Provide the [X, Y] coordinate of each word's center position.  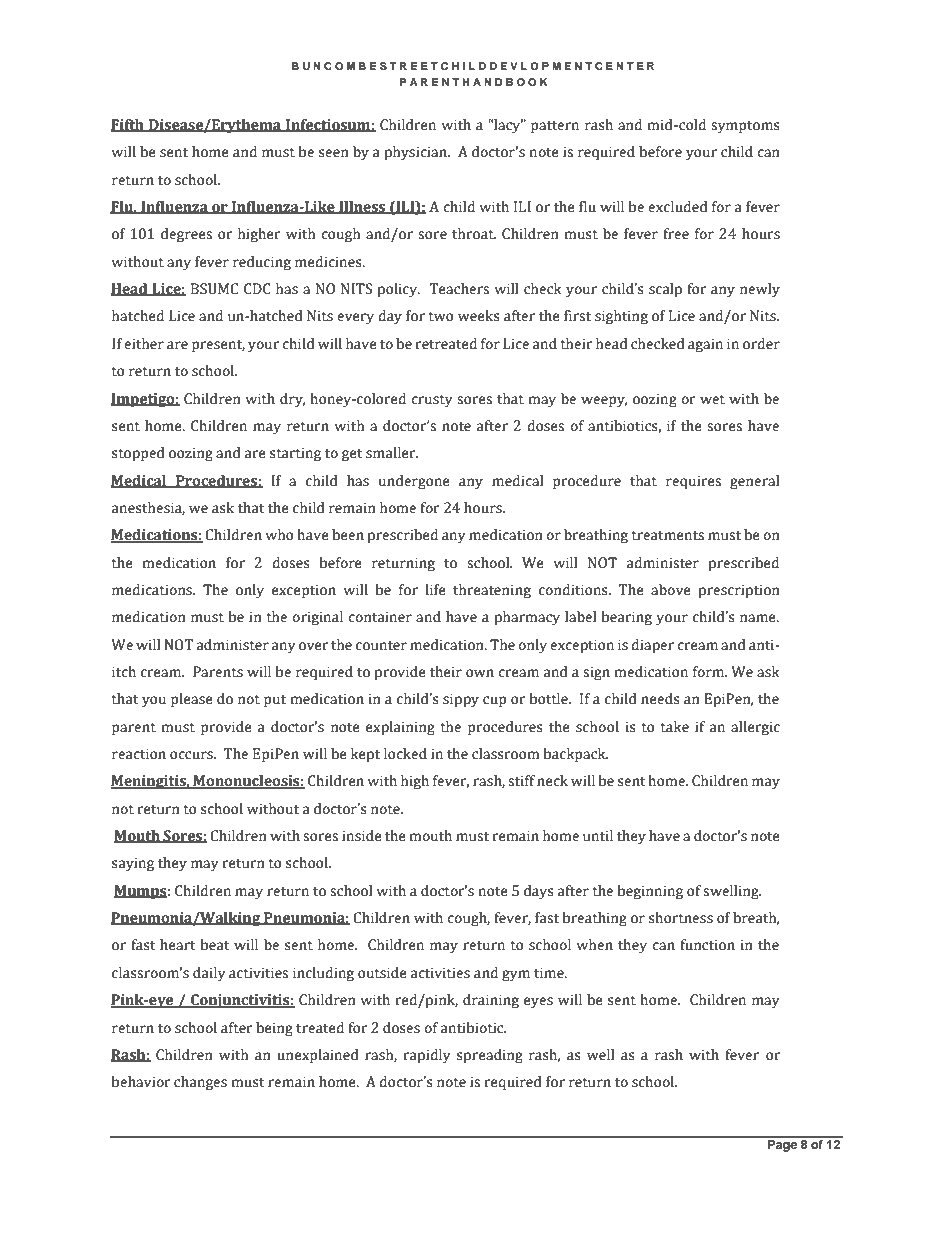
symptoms [745, 127]
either [144, 344]
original [317, 618]
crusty [431, 401]
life [435, 590]
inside [362, 836]
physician [417, 153]
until [598, 836]
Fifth [128, 125]
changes [200, 1083]
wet [712, 400]
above [671, 590]
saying [133, 864]
